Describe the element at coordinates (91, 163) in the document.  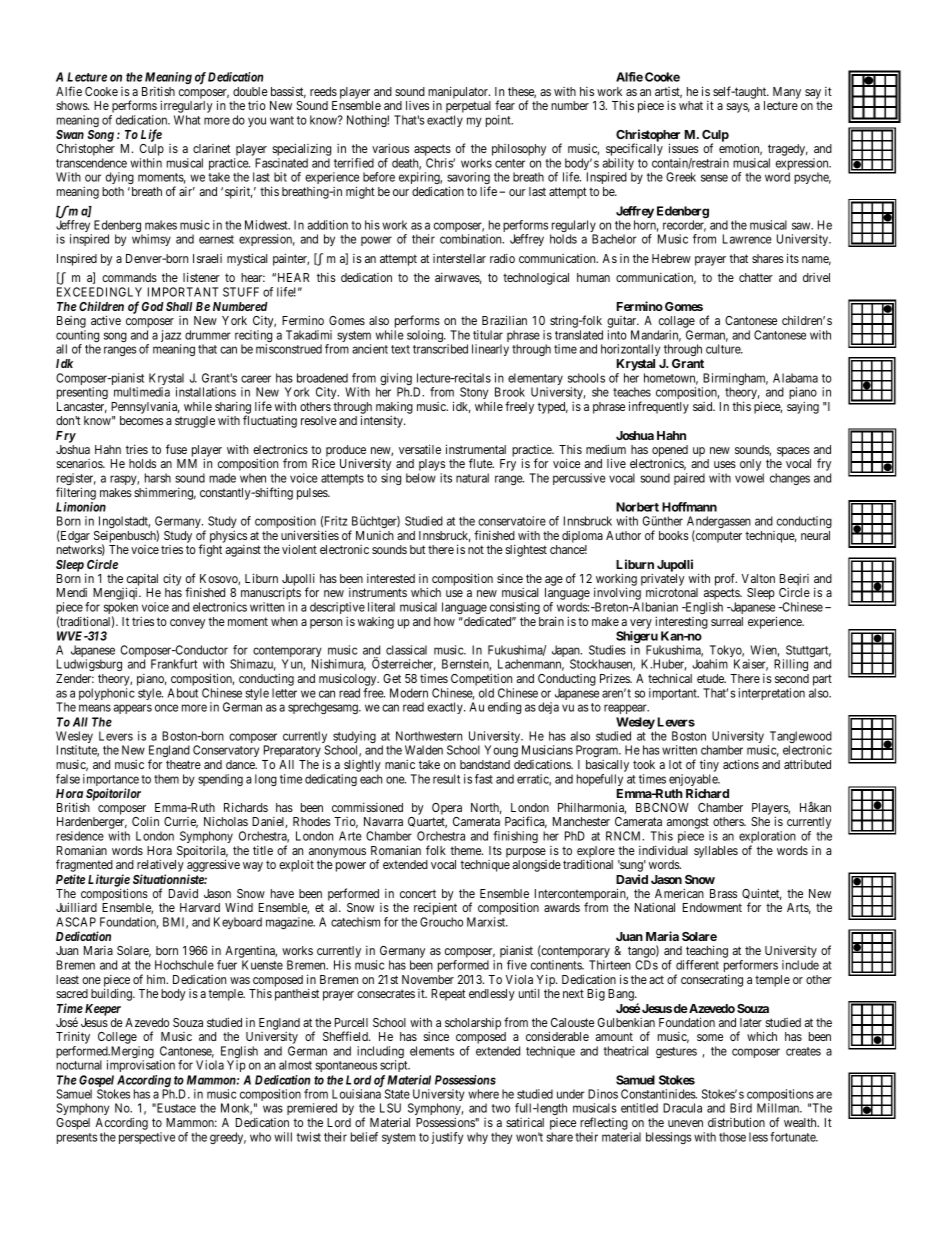
I see `transcendence` at that location.
